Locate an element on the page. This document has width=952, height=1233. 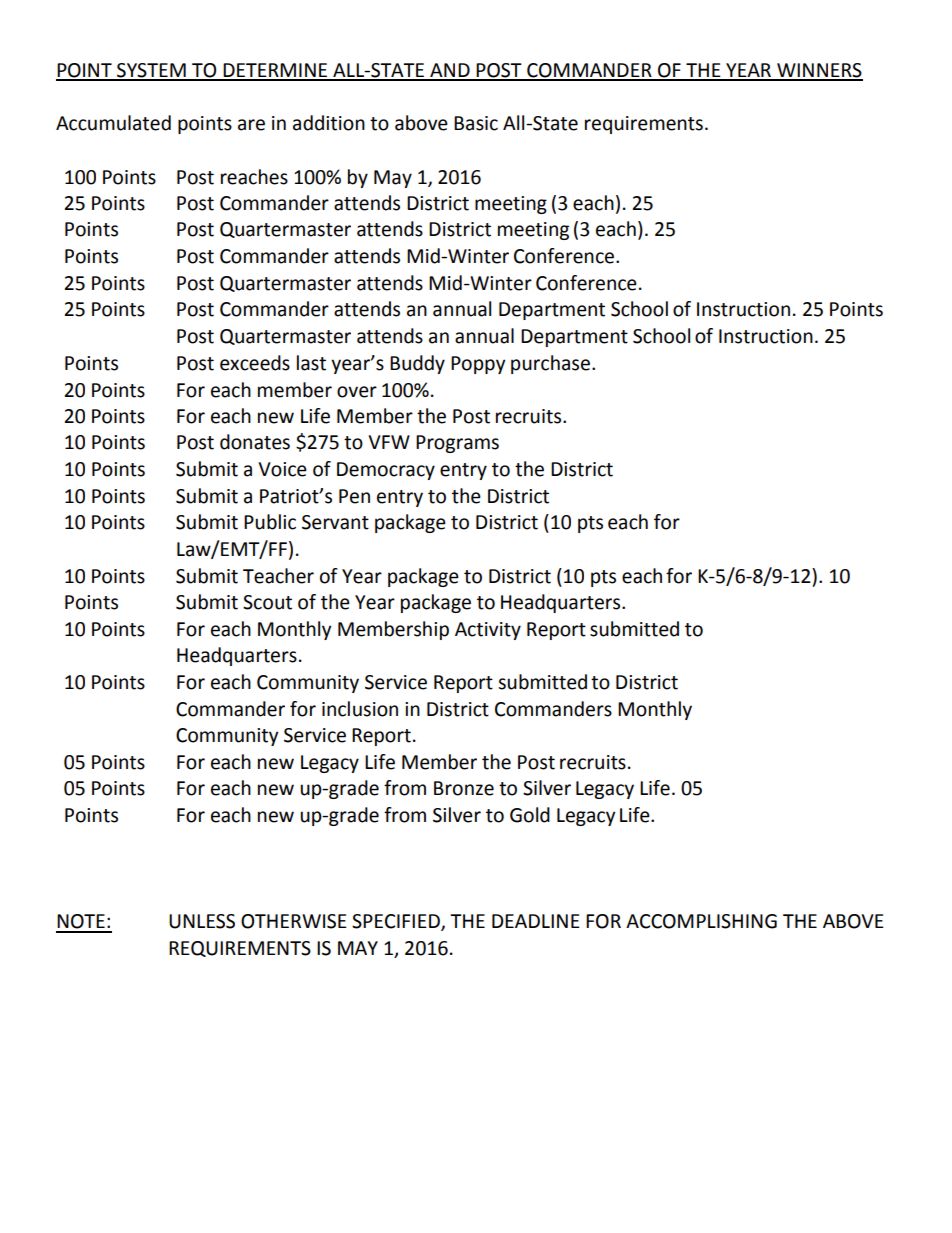
UNLESS is located at coordinates (202, 921).
